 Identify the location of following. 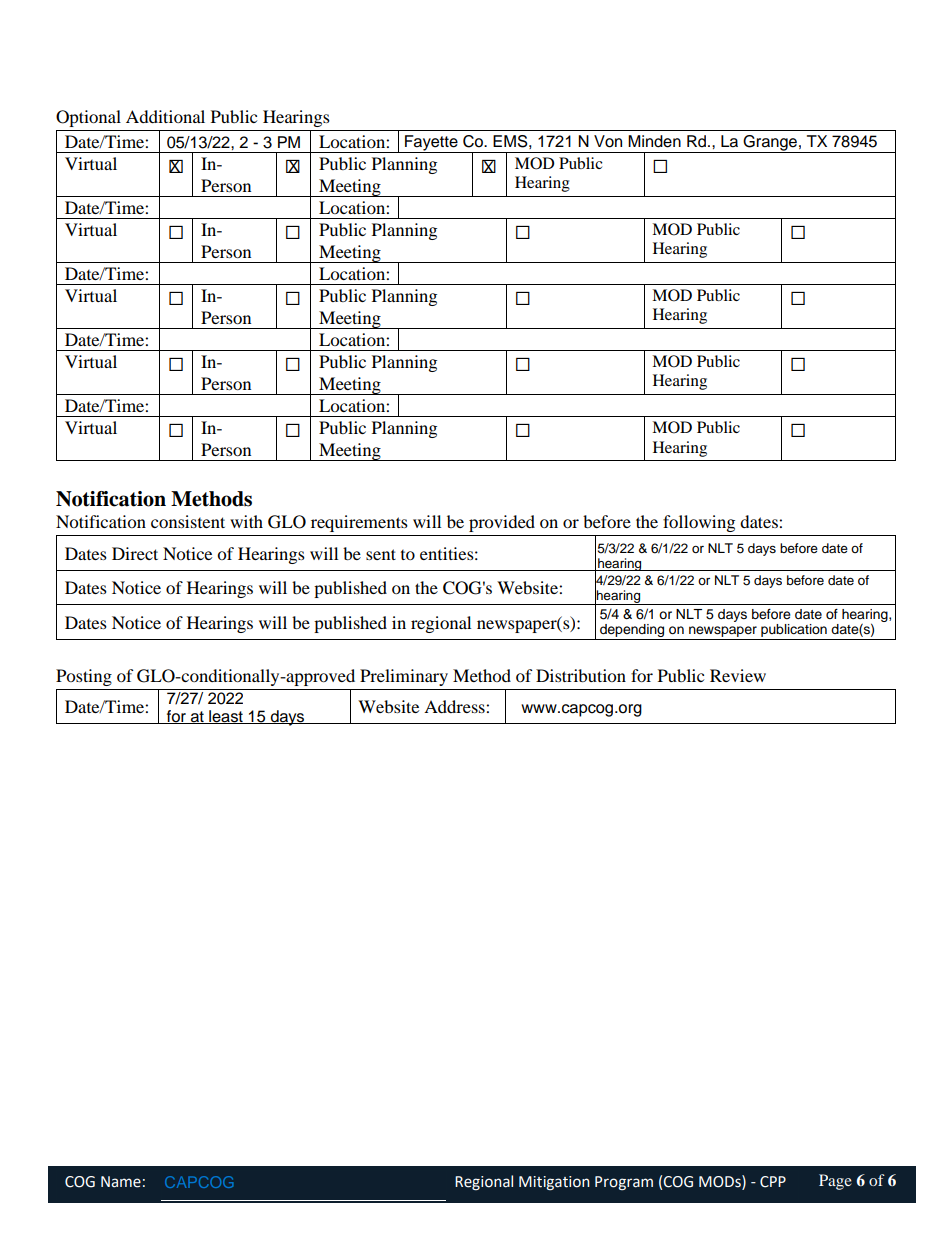
(699, 523).
